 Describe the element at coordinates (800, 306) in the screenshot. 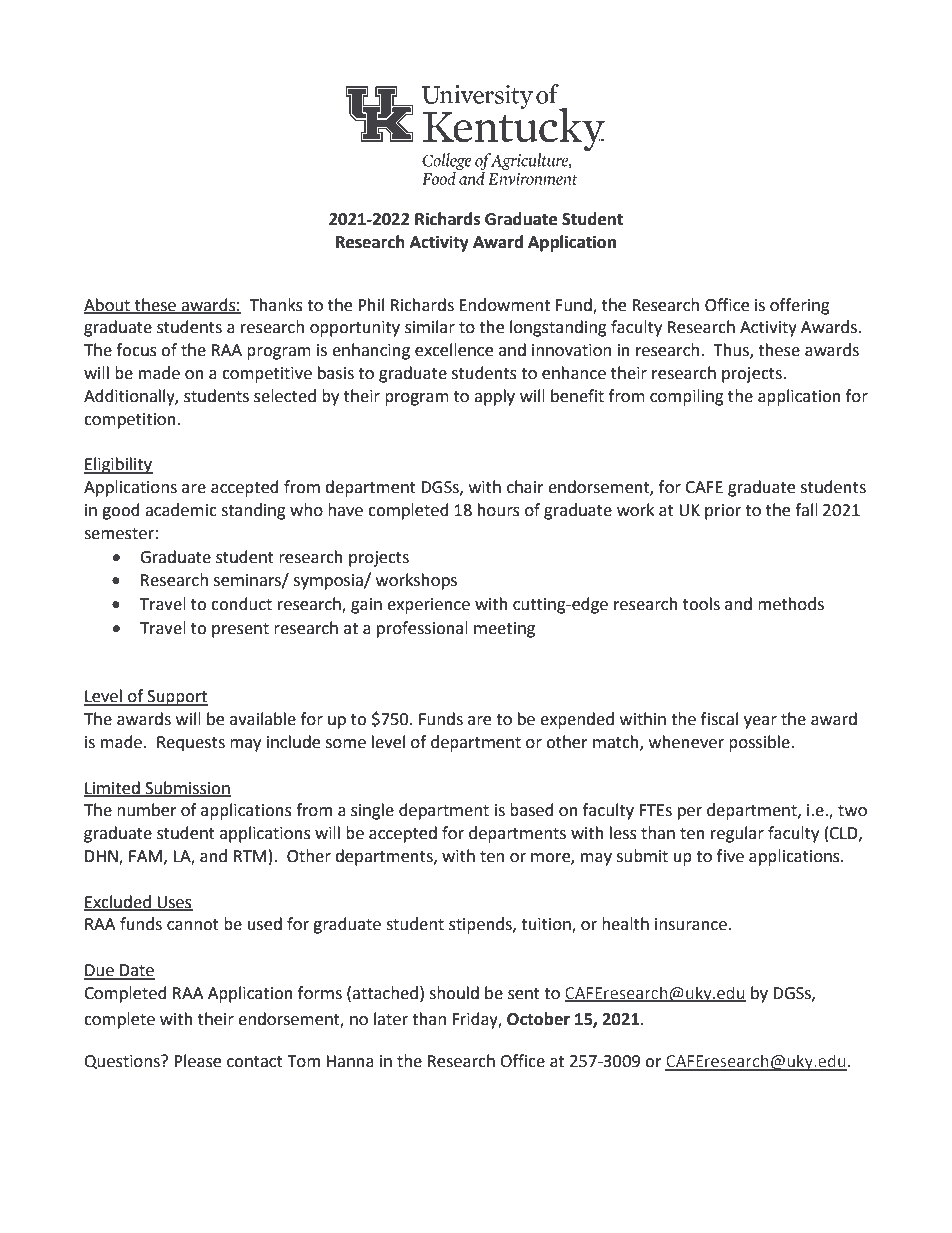

I see `offering` at that location.
